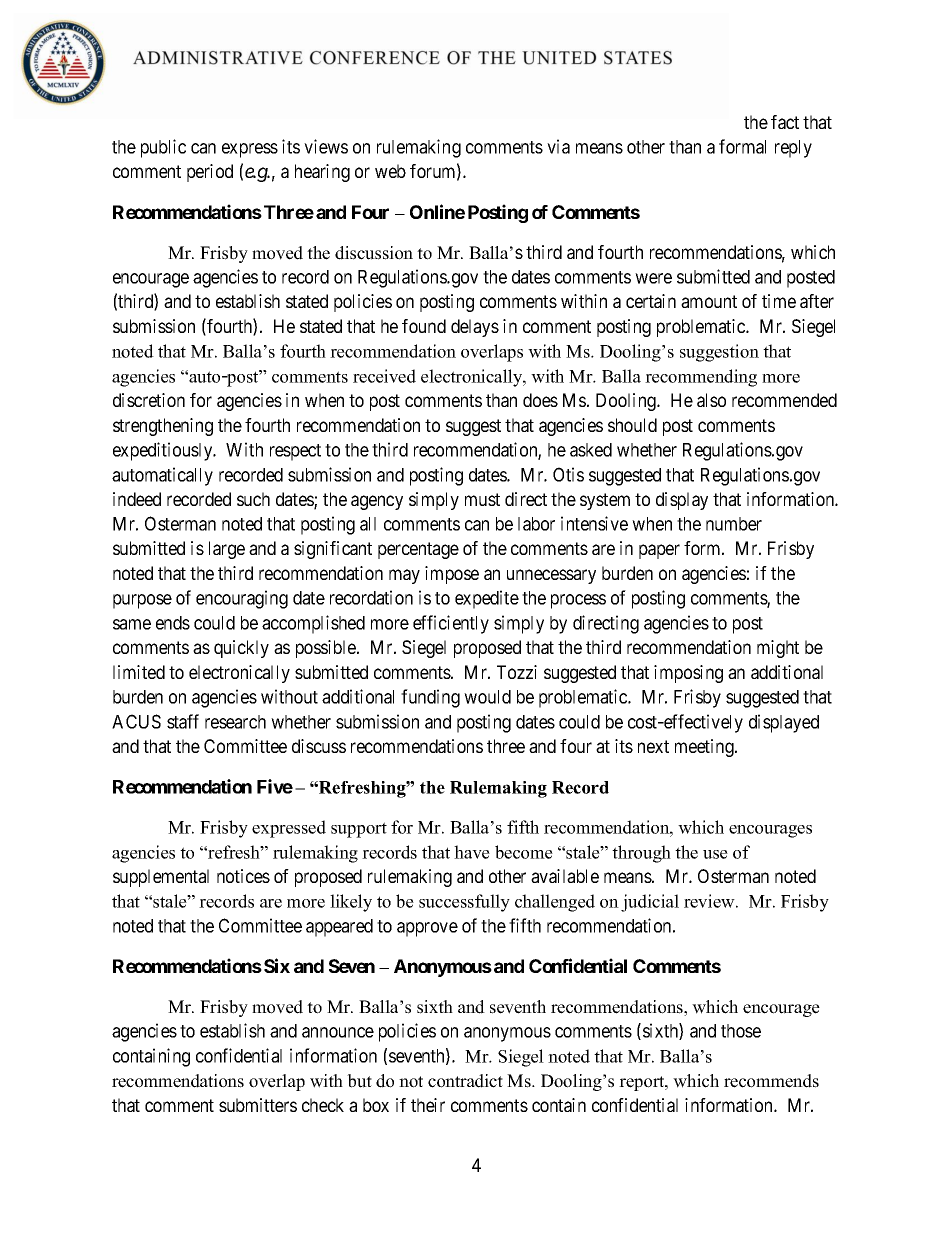 Image resolution: width=952 pixels, height=1233 pixels. Describe the element at coordinates (558, 146) in the document. I see `via` at that location.
